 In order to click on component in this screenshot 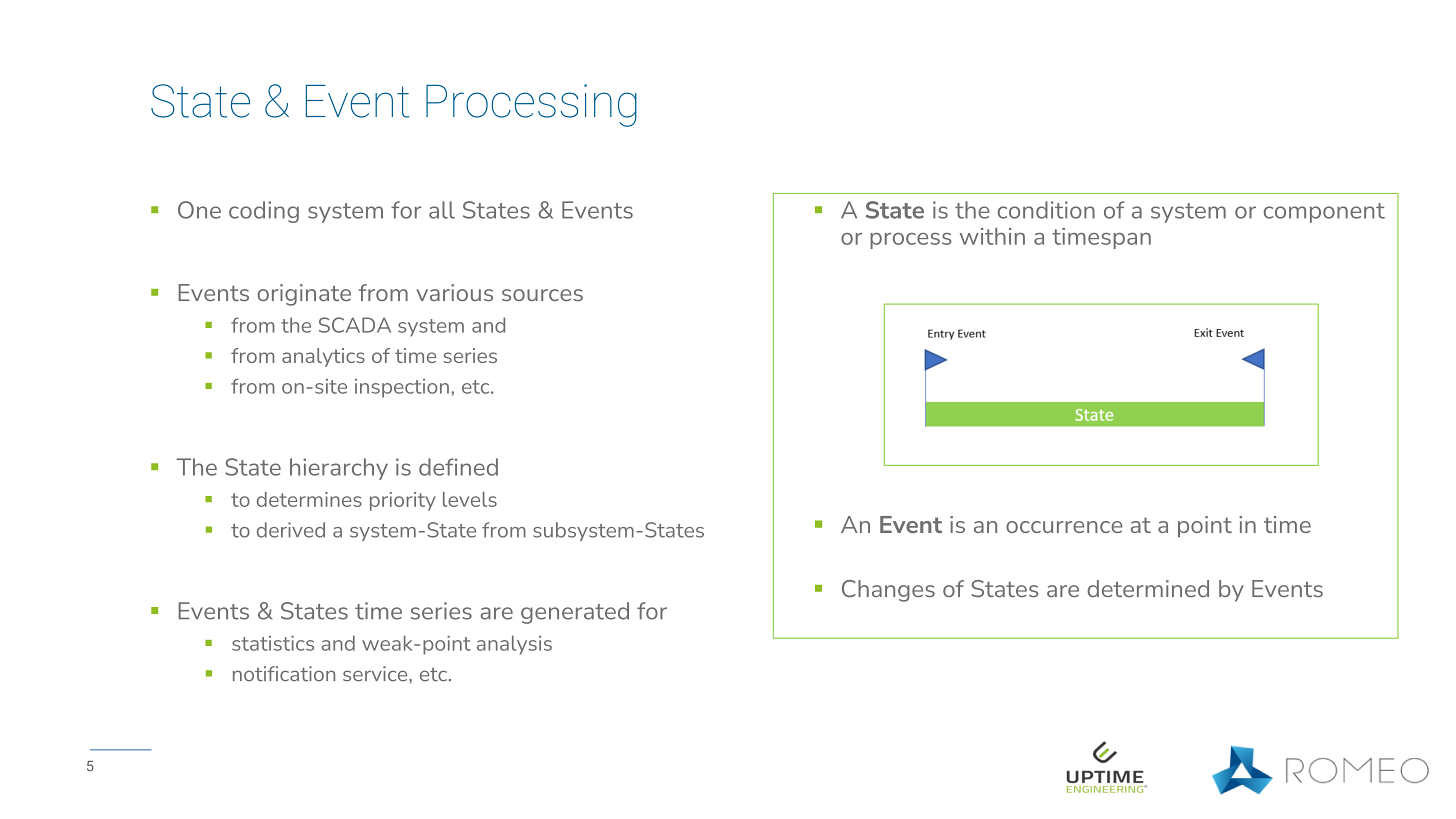, I will do `click(1324, 213)`.
